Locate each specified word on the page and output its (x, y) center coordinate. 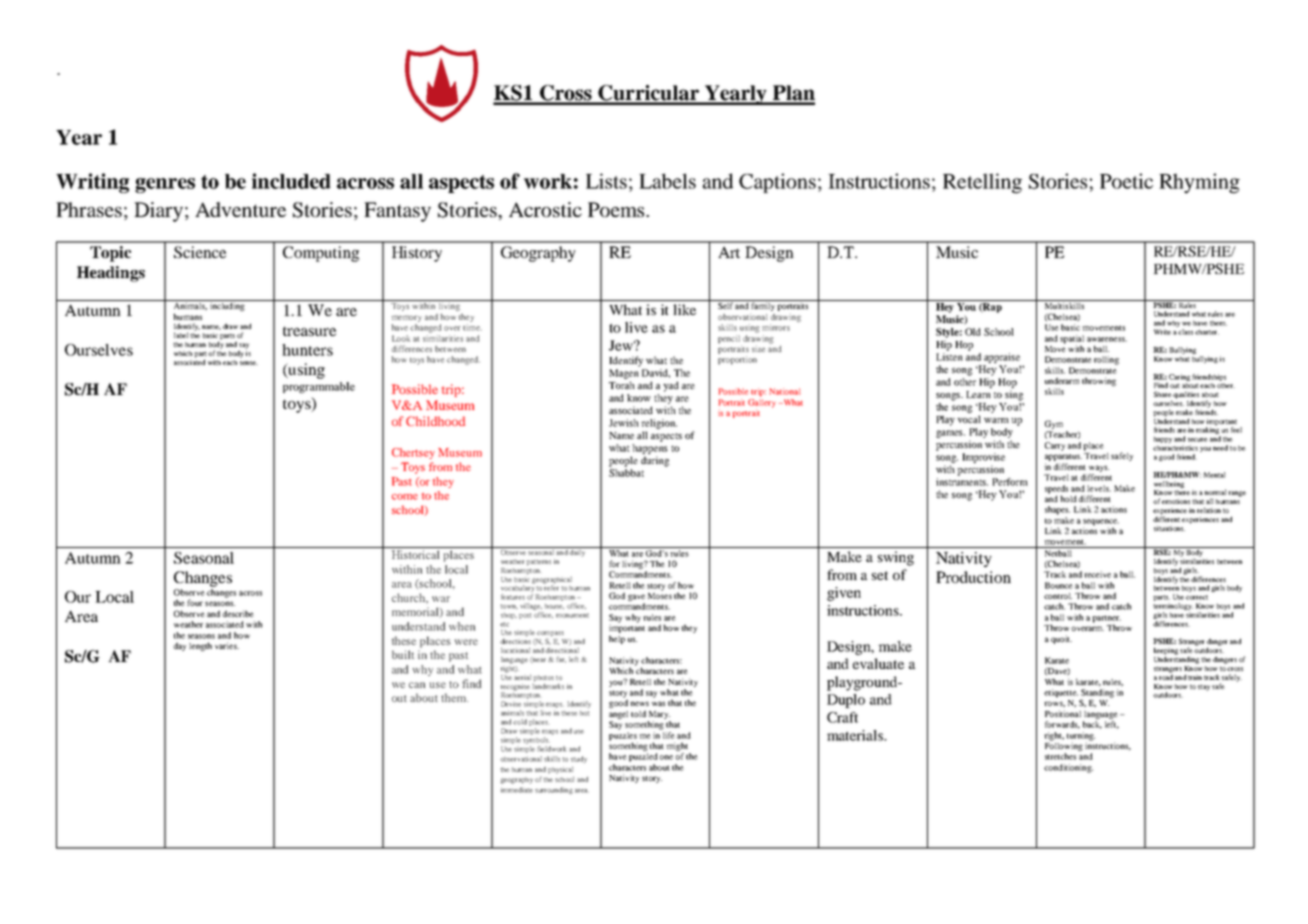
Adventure (240, 209)
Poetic (1126, 181)
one (666, 757)
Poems (617, 209)
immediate (517, 790)
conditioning (1068, 768)
